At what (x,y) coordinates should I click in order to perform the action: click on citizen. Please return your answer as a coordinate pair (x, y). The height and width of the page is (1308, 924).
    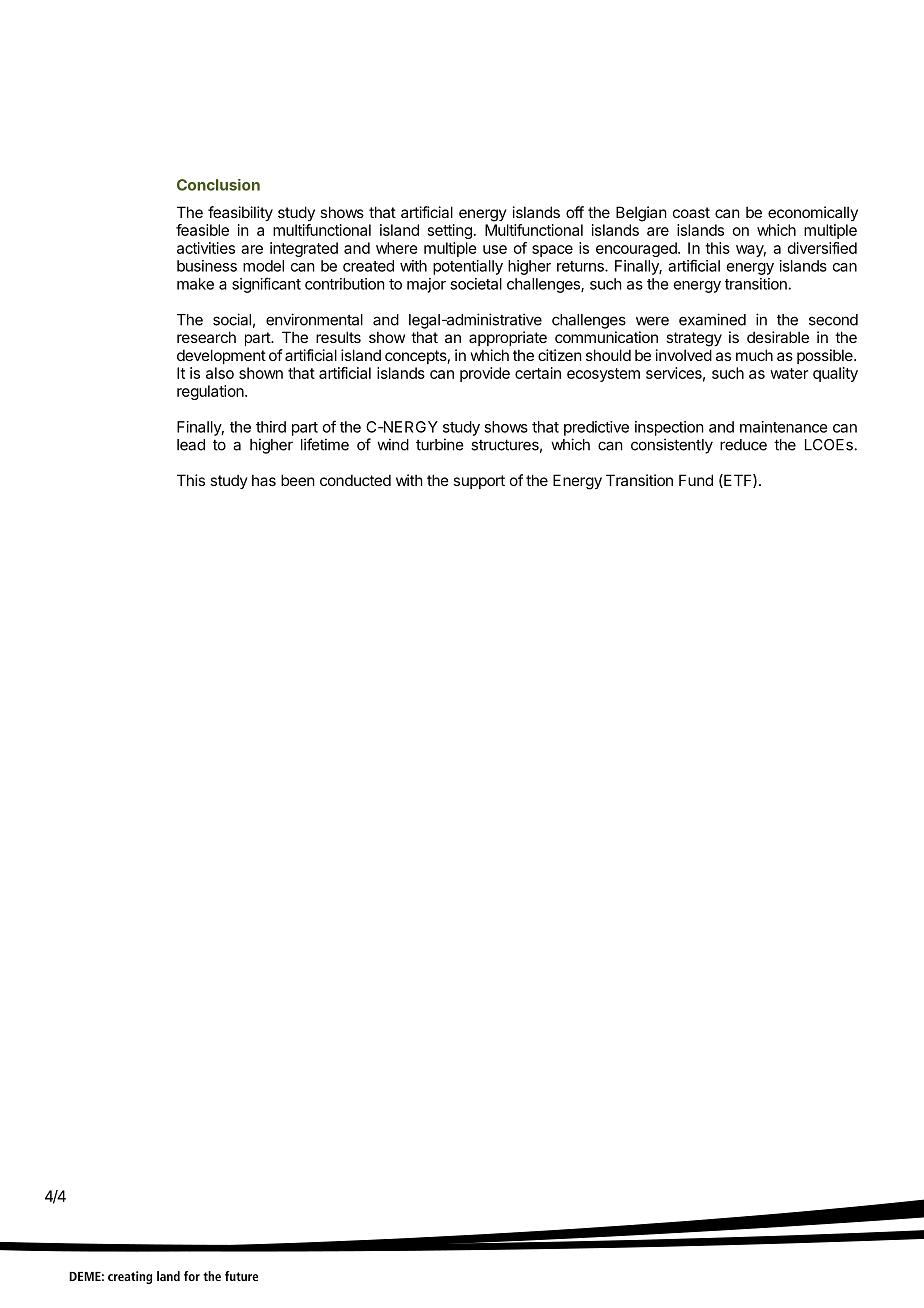
    Looking at the image, I should click on (560, 355).
